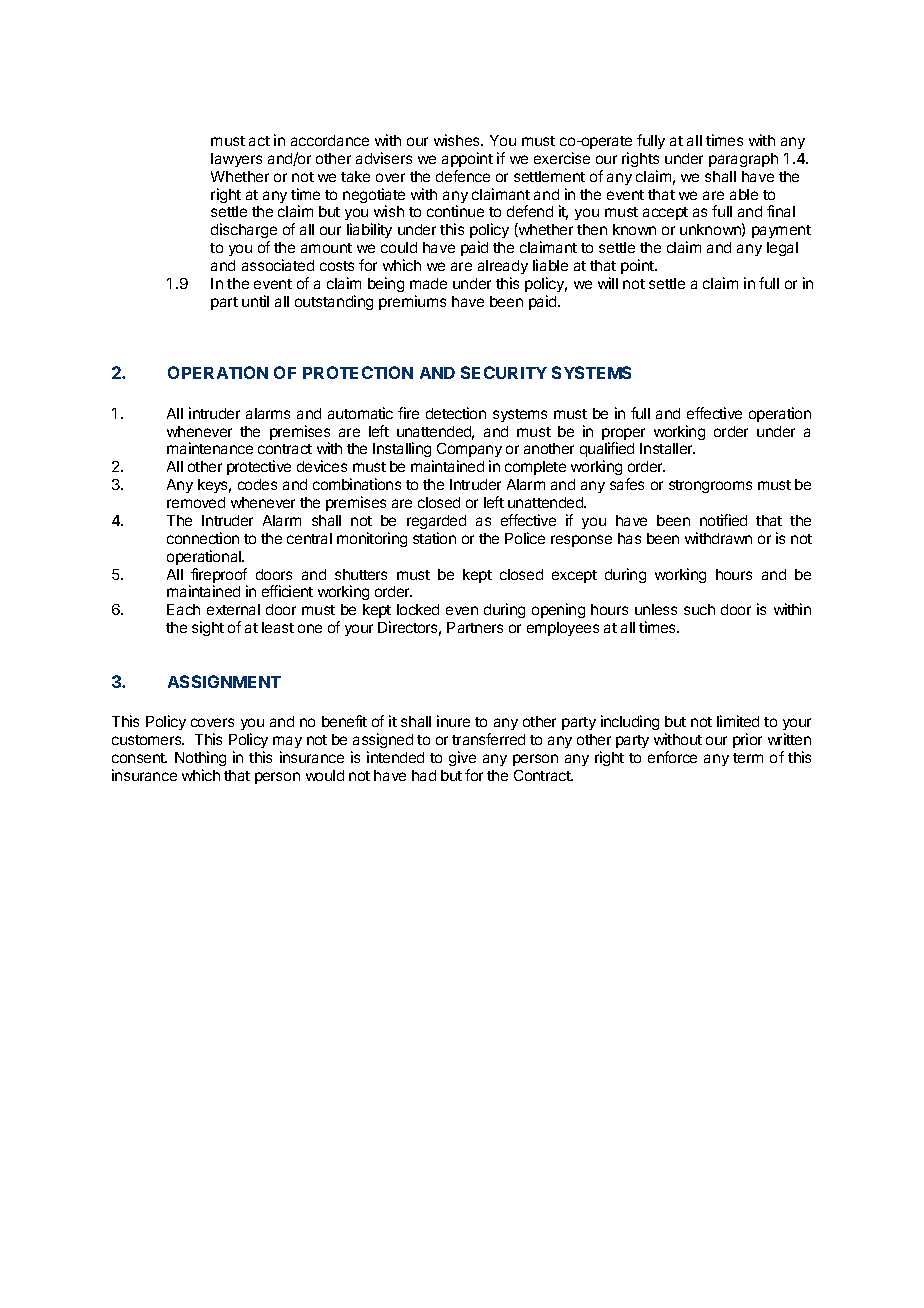 This image has width=924, height=1308. I want to click on lawyers, so click(236, 160).
